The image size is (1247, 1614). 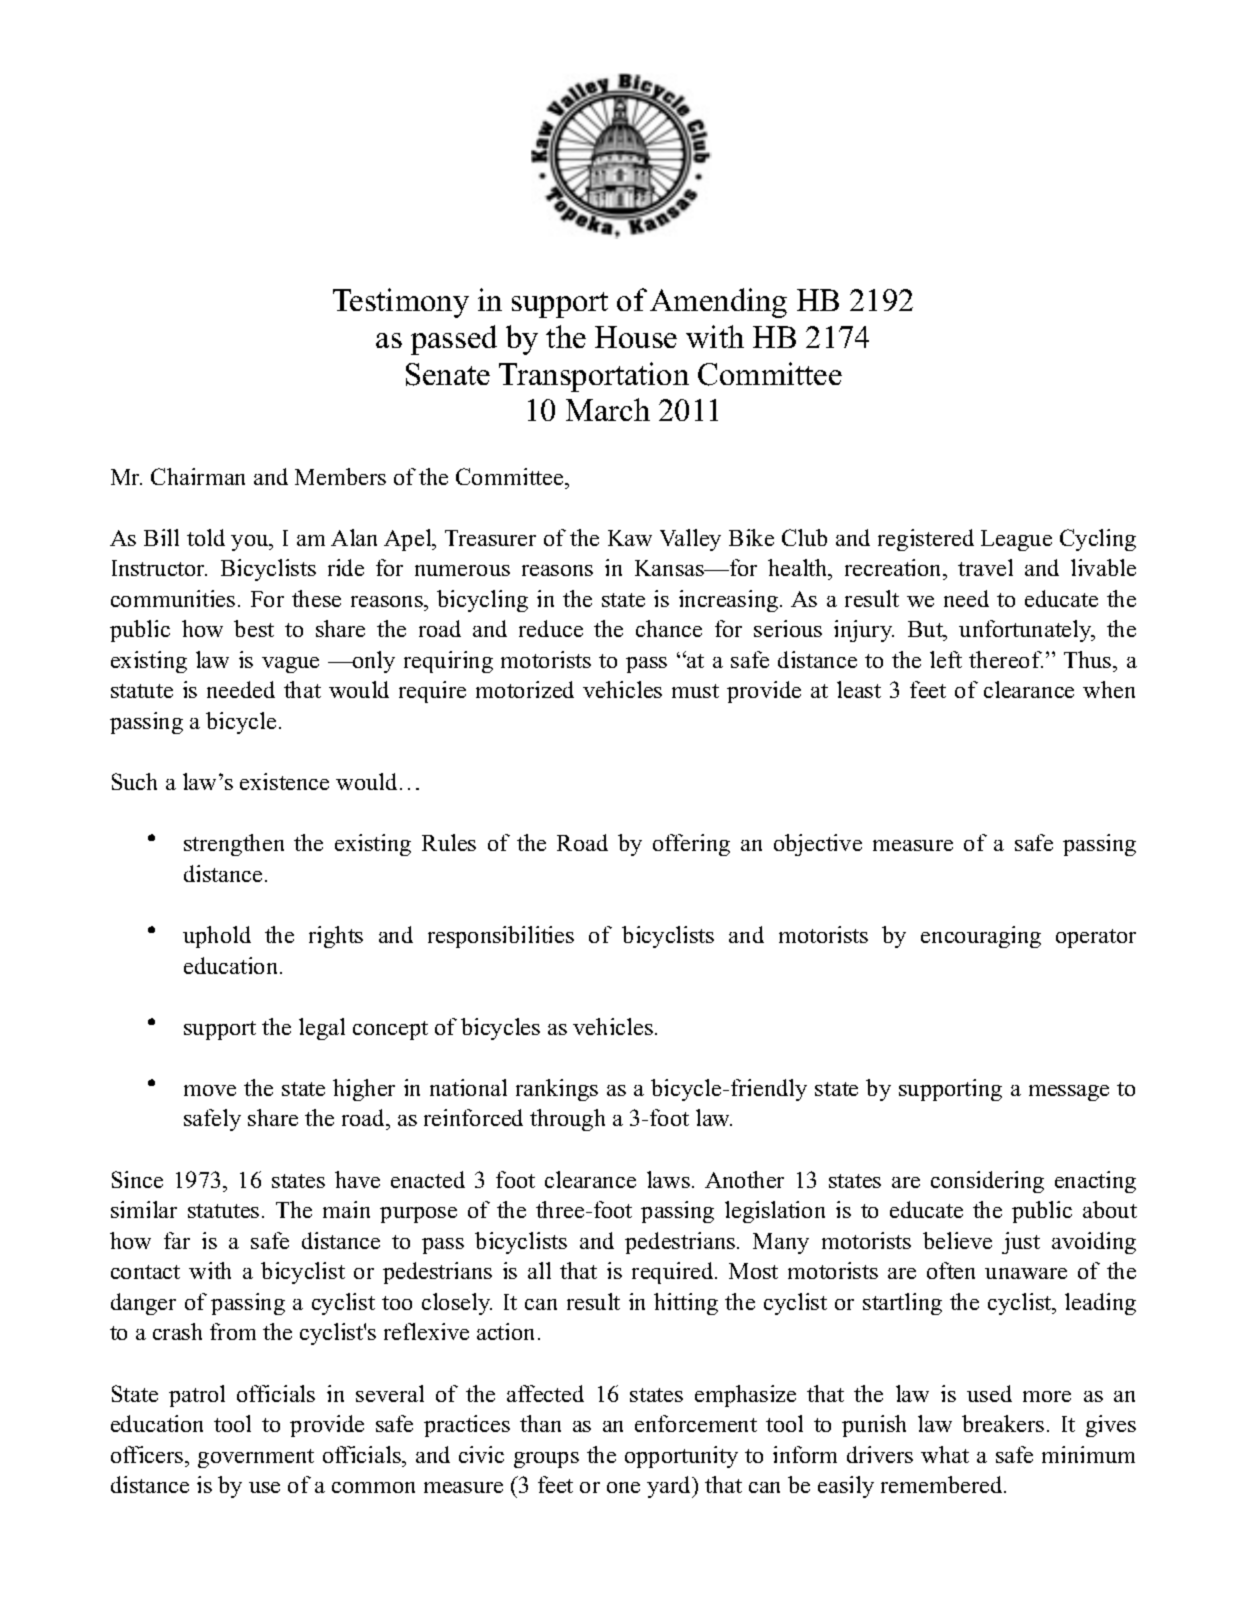 What do you see at coordinates (670, 1179) in the image?
I see `laws` at bounding box center [670, 1179].
